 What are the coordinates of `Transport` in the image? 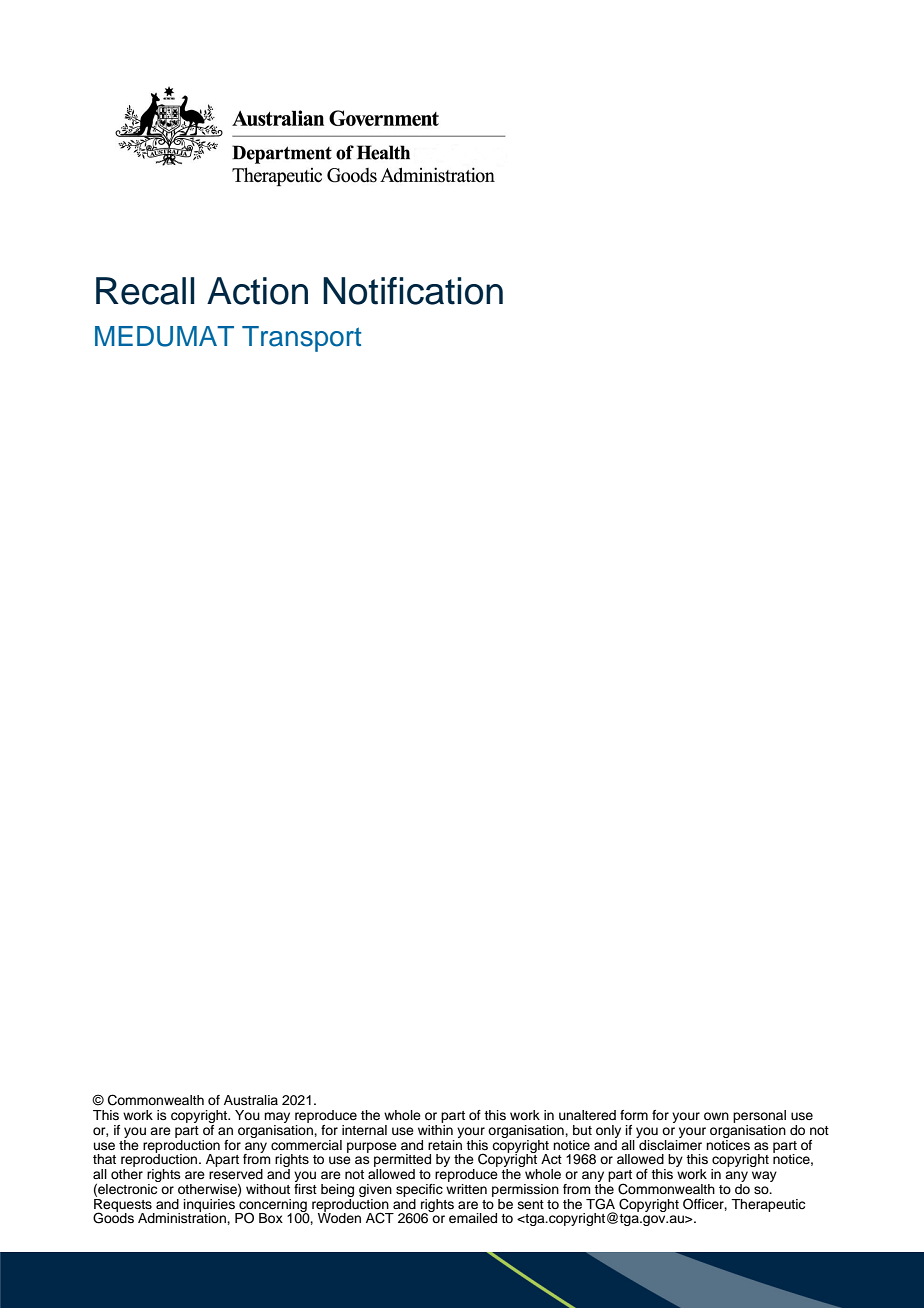 It's located at (301, 339).
